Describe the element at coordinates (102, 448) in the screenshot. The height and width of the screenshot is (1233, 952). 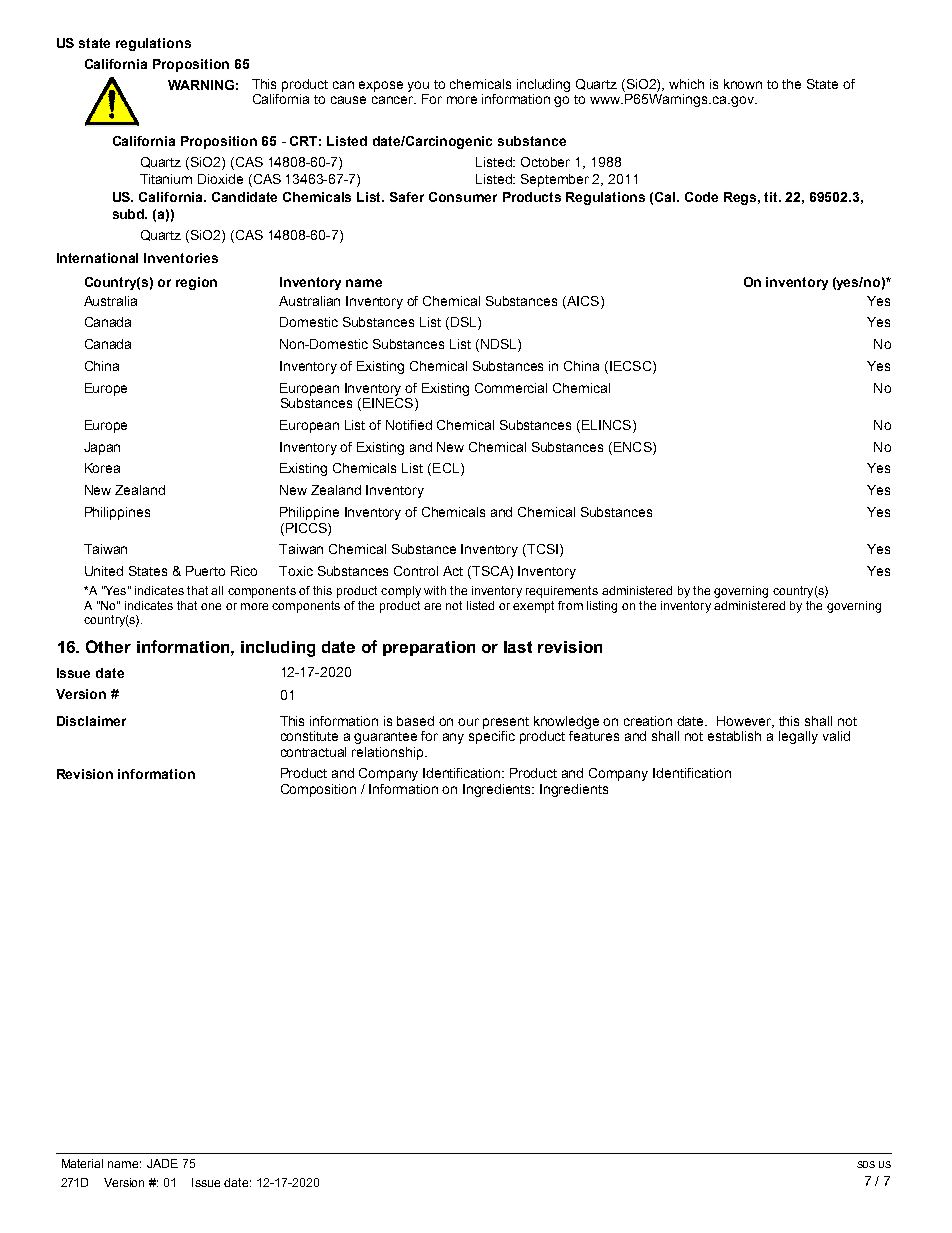
I see `Japan` at that location.
